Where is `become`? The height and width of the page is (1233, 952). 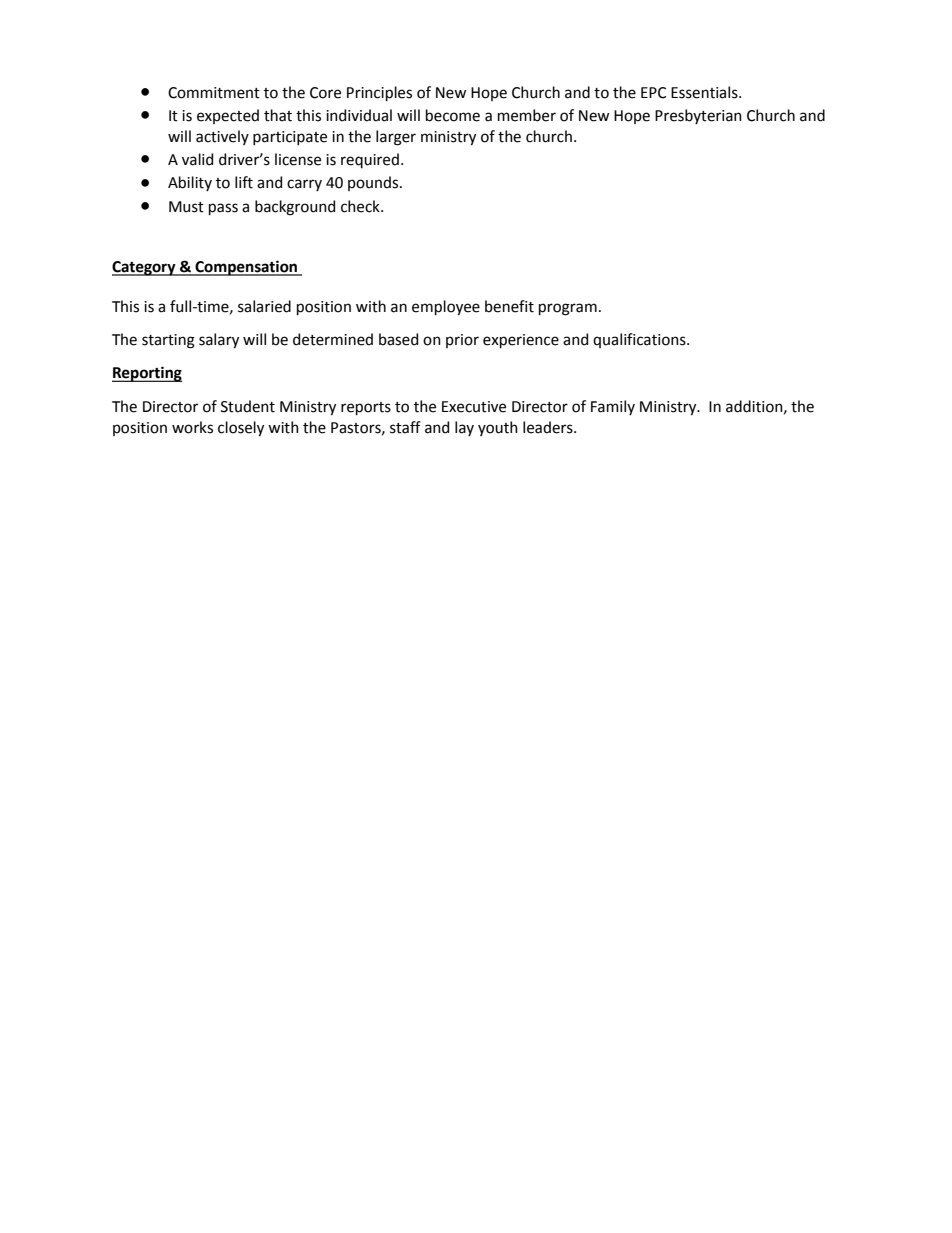
become is located at coordinates (453, 115).
